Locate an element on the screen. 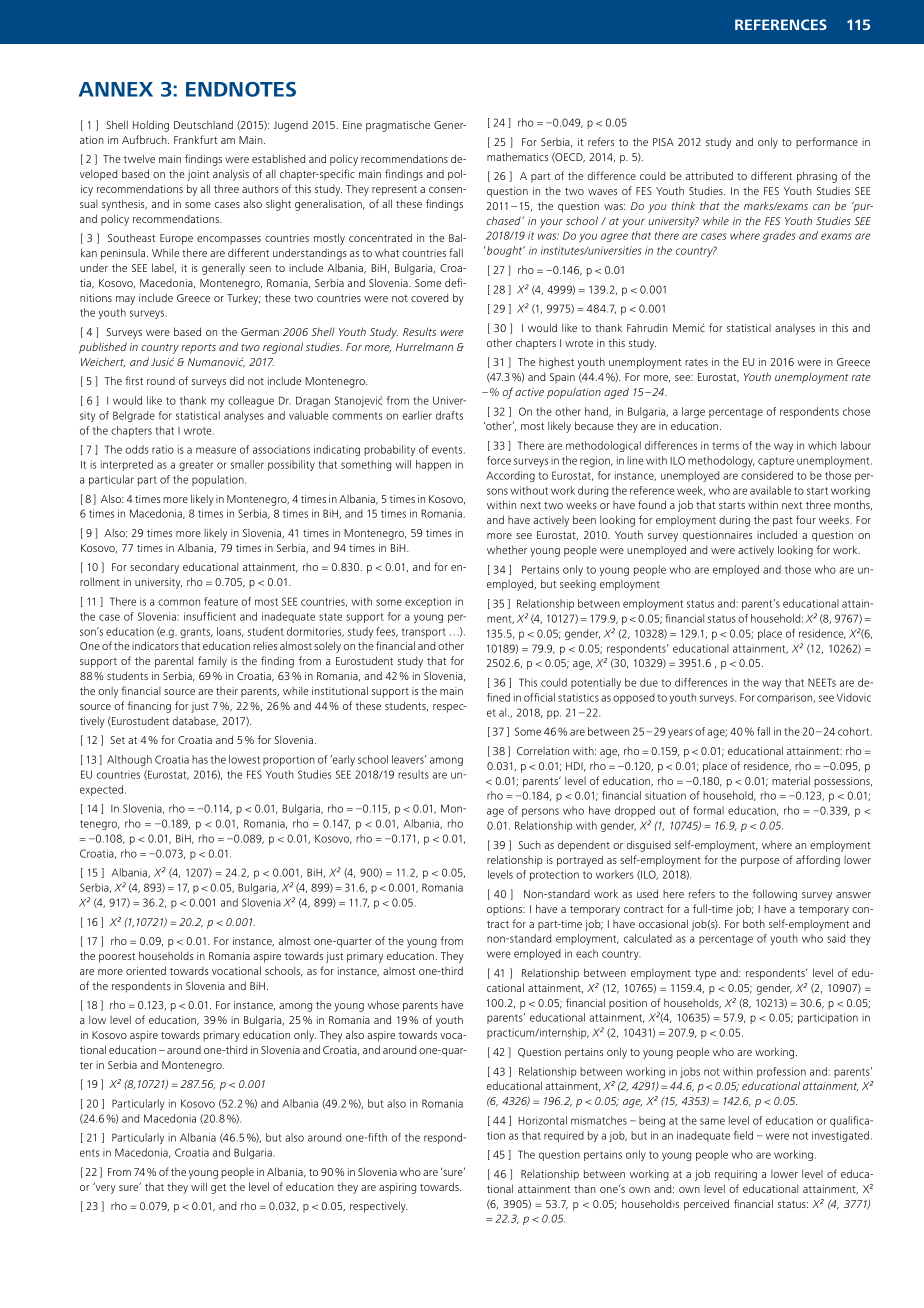 The width and height of the screenshot is (924, 1308). drafts is located at coordinates (449, 415).
